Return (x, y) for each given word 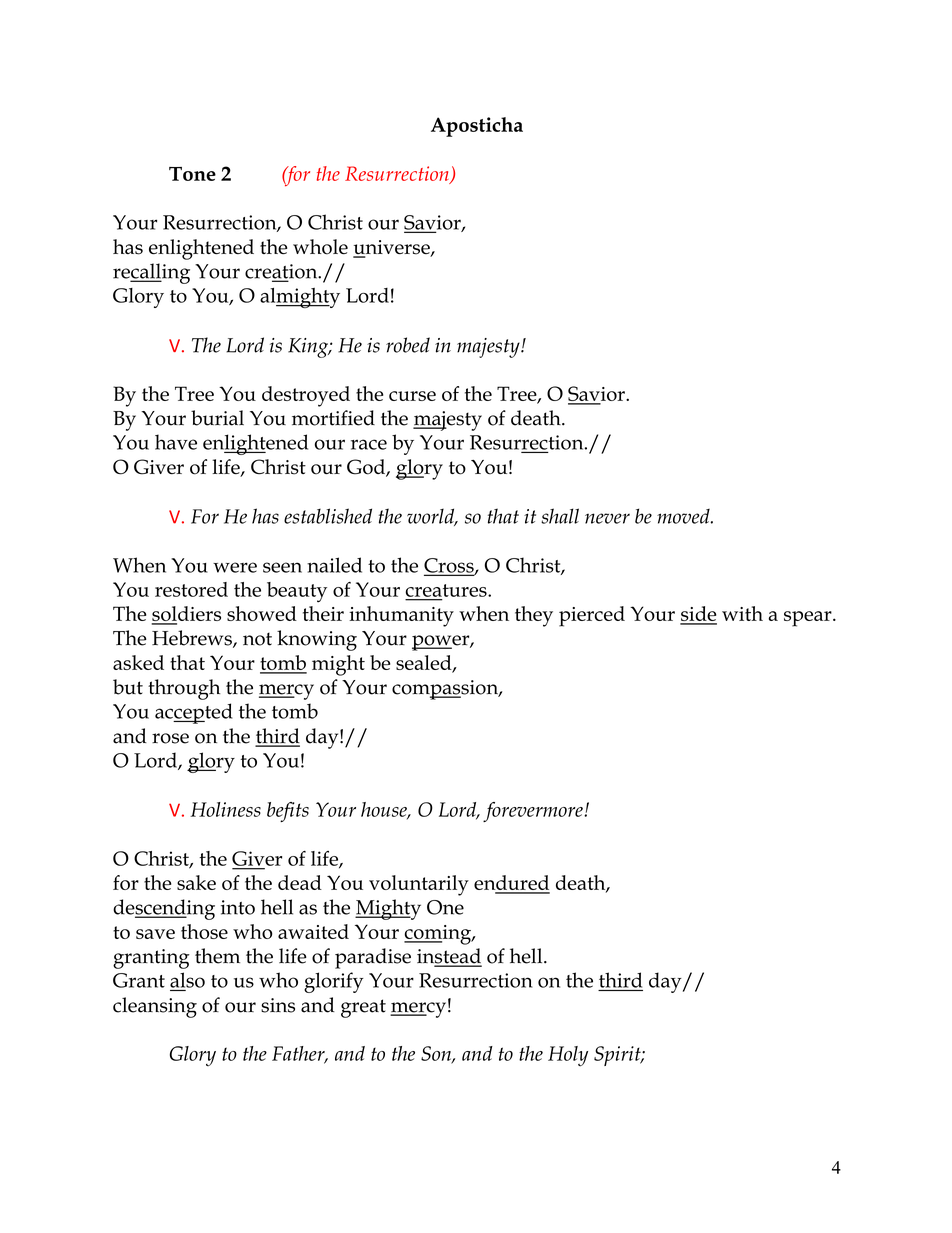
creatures (447, 590)
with (742, 613)
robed (408, 345)
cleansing (155, 1007)
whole (320, 247)
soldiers (186, 613)
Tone (192, 174)
